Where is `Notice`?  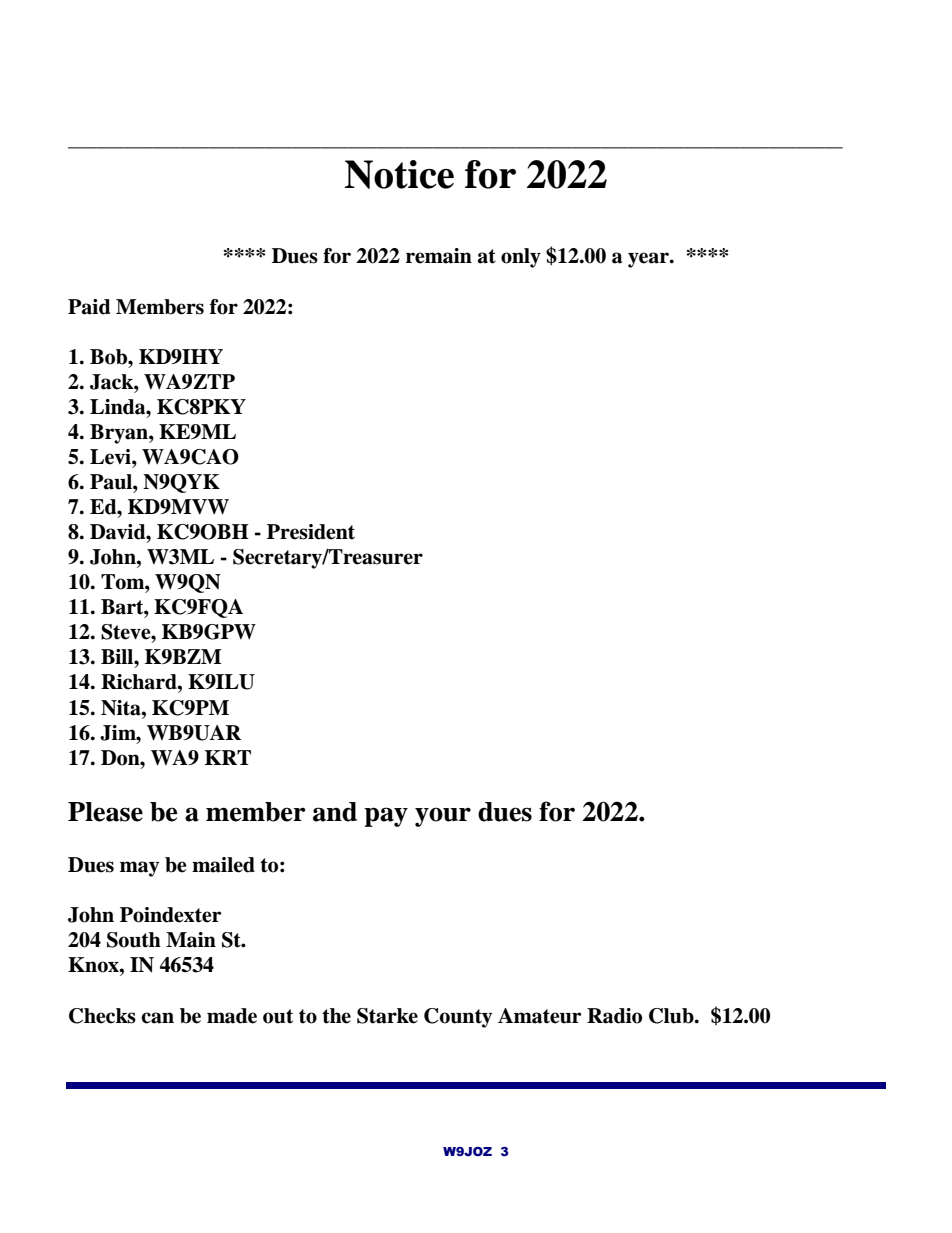
Notice is located at coordinates (399, 174).
